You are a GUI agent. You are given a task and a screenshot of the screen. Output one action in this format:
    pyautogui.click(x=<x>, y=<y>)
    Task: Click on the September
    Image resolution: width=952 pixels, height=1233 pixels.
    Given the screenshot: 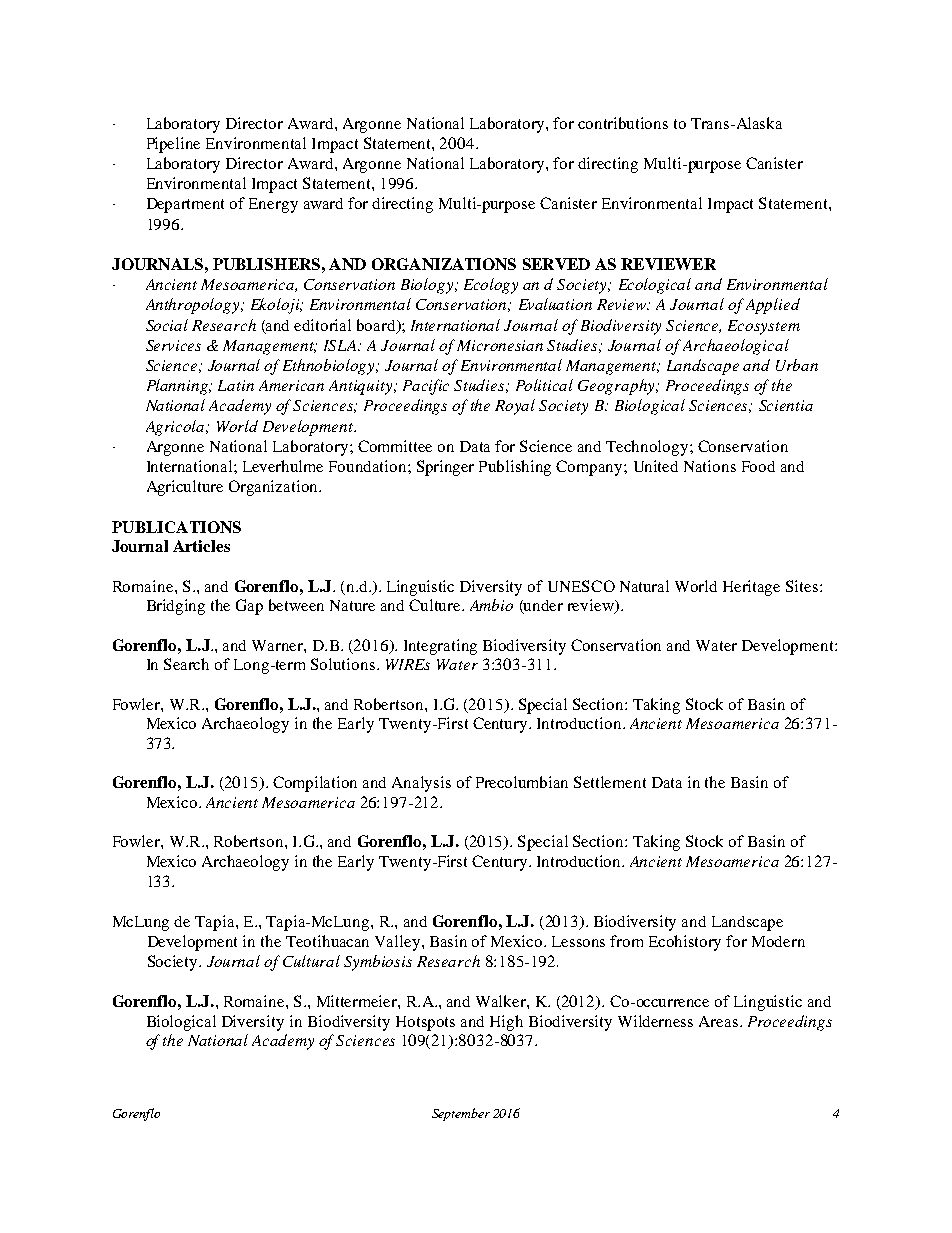 What is the action you would take?
    pyautogui.click(x=461, y=1114)
